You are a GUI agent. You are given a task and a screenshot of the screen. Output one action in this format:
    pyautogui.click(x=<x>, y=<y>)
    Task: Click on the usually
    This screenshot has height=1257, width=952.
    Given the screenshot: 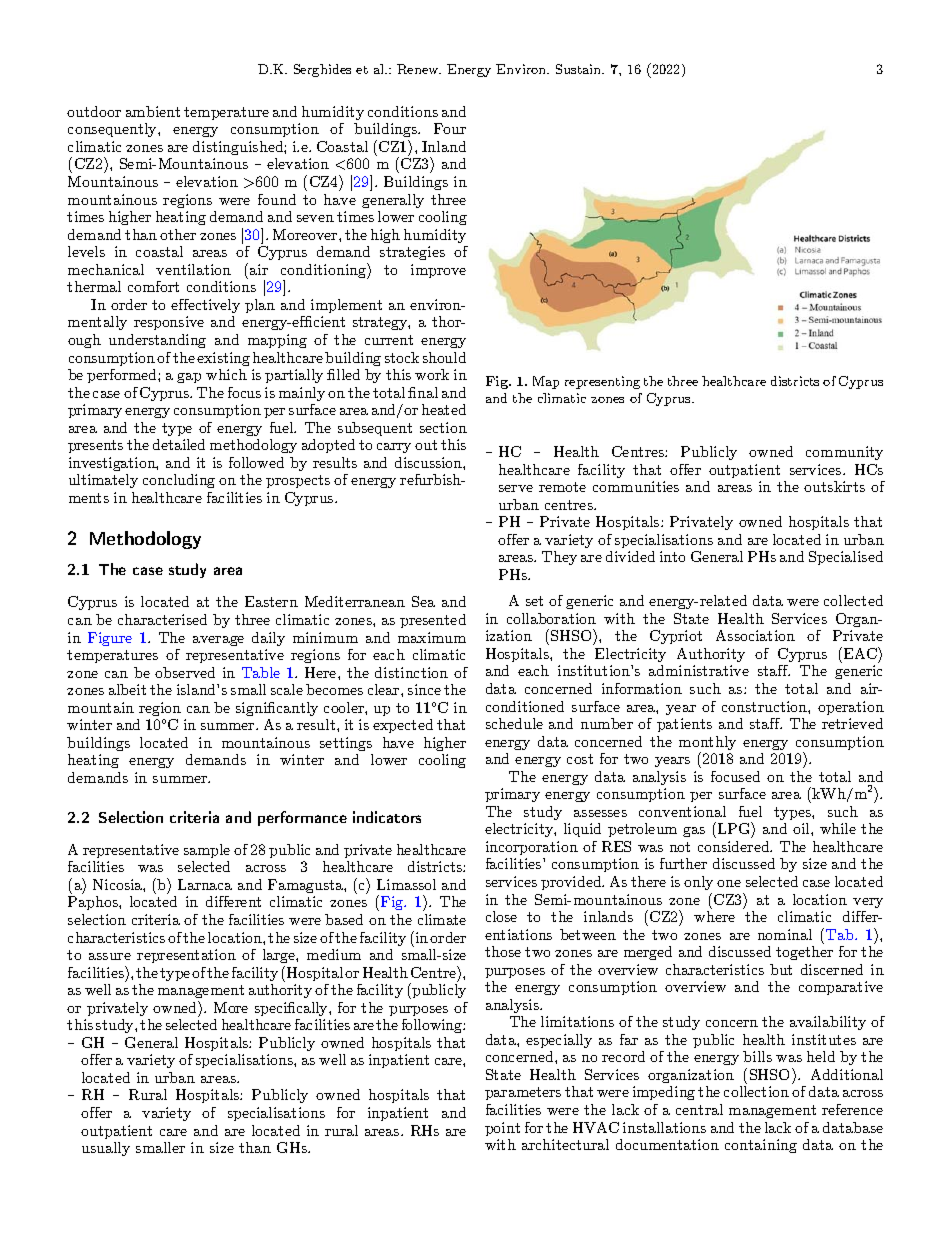 What is the action you would take?
    pyautogui.click(x=106, y=1149)
